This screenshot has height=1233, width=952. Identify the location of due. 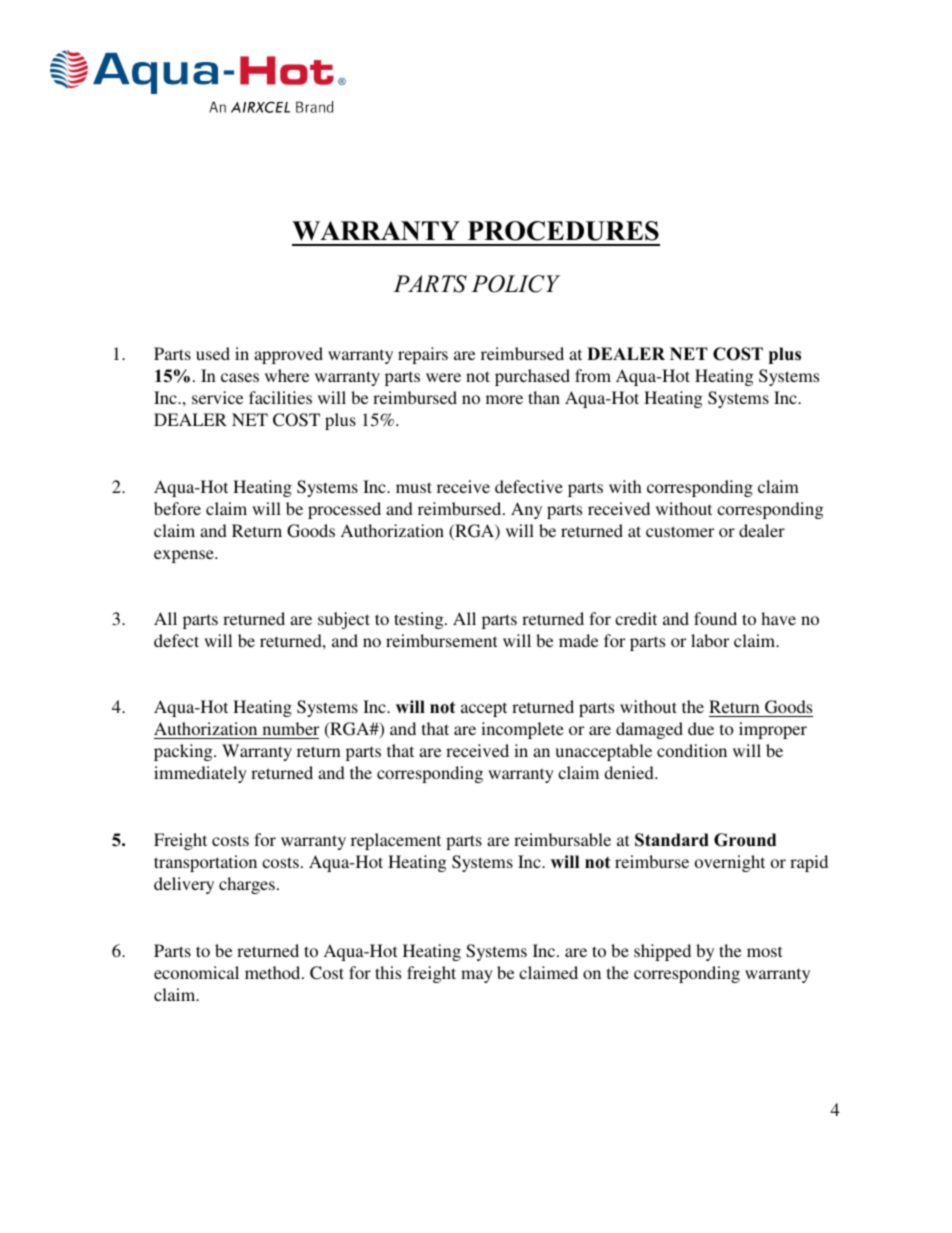
(701, 728).
